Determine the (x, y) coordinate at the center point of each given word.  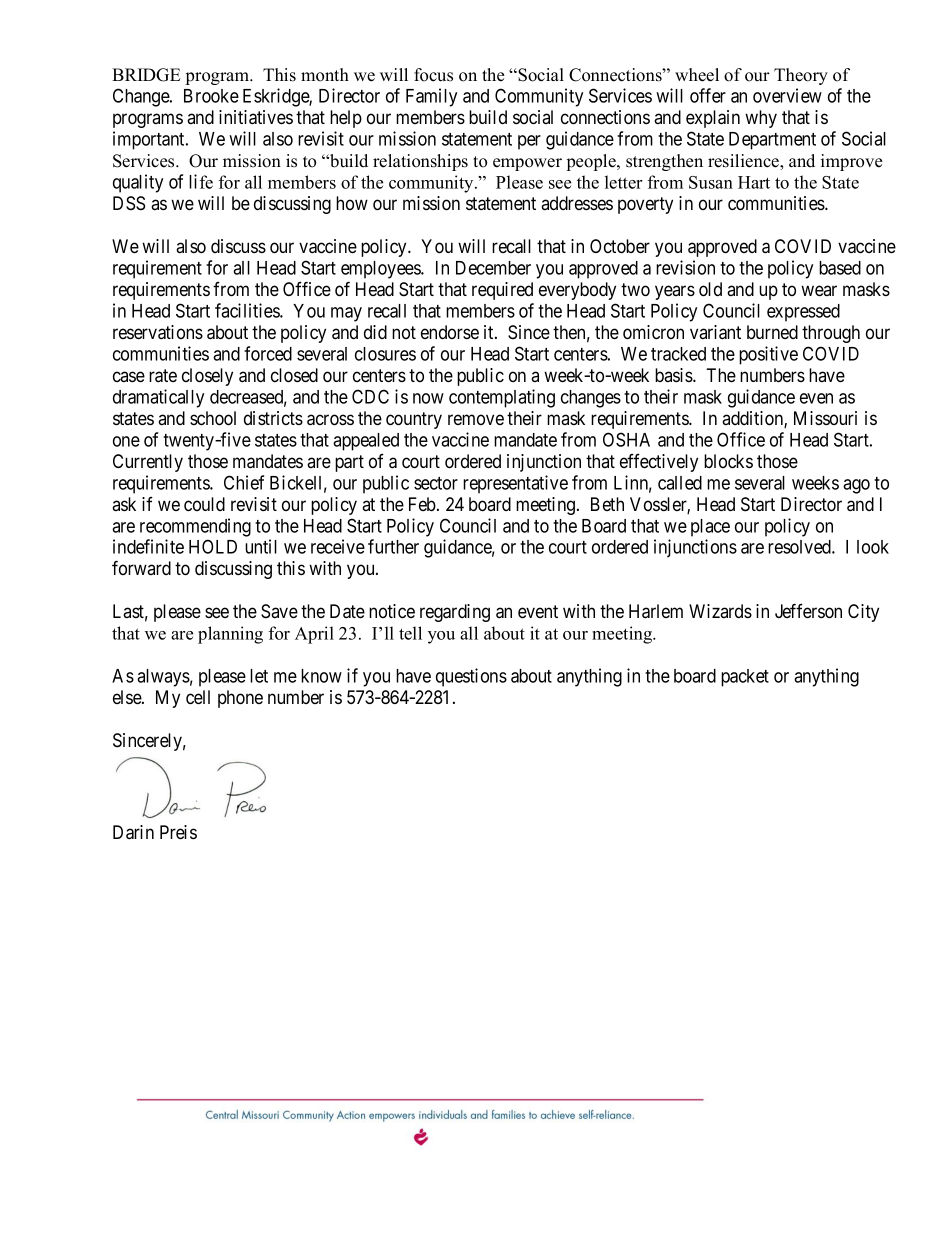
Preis (178, 832)
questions (471, 677)
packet (745, 678)
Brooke (211, 96)
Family (431, 97)
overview (787, 95)
